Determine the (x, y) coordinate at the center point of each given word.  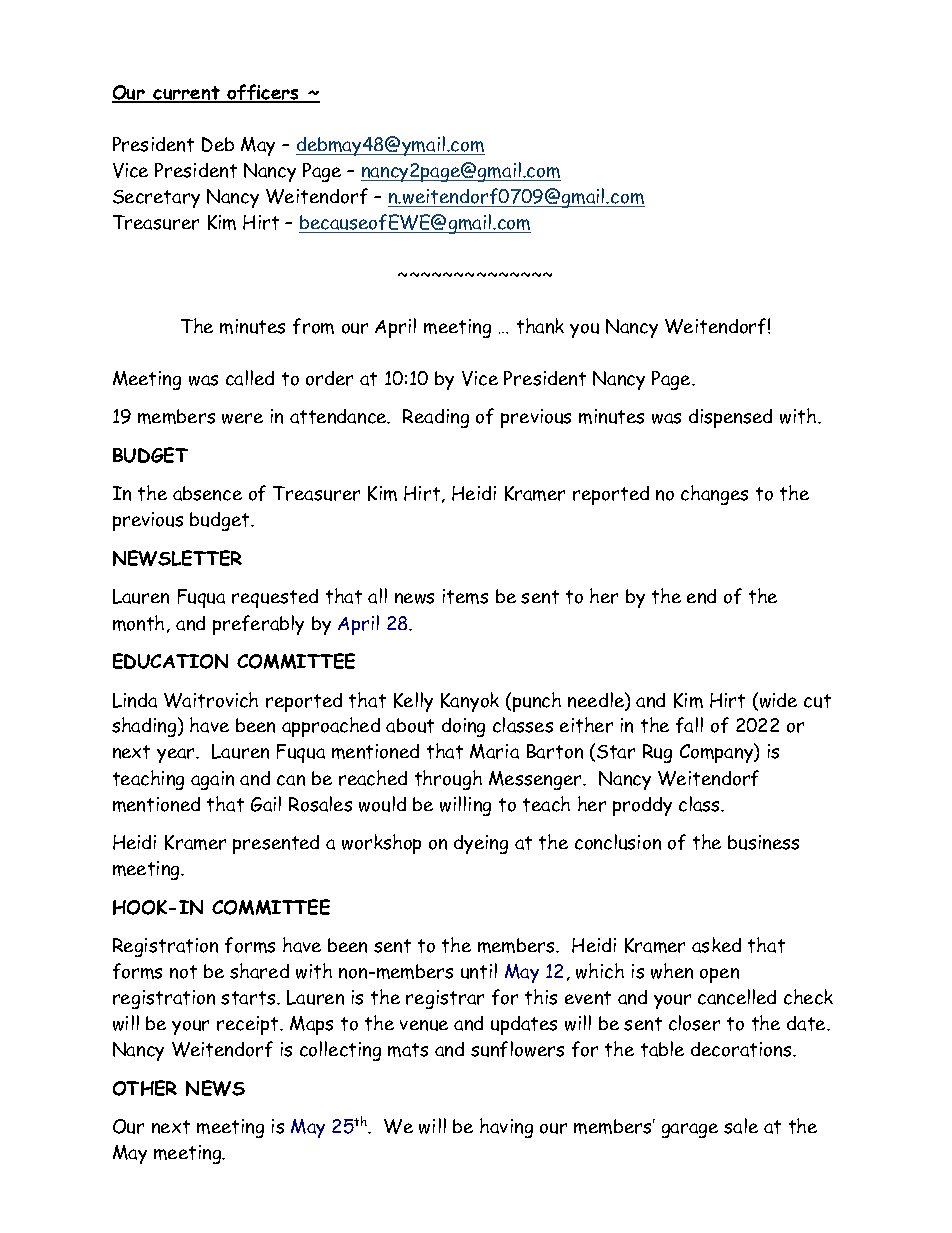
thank (540, 326)
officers (264, 93)
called (250, 378)
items (465, 596)
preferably (258, 625)
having (506, 1128)
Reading (436, 418)
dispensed (730, 418)
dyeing (481, 844)
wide (777, 701)
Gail (266, 804)
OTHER (145, 1088)
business (763, 842)
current (187, 94)
